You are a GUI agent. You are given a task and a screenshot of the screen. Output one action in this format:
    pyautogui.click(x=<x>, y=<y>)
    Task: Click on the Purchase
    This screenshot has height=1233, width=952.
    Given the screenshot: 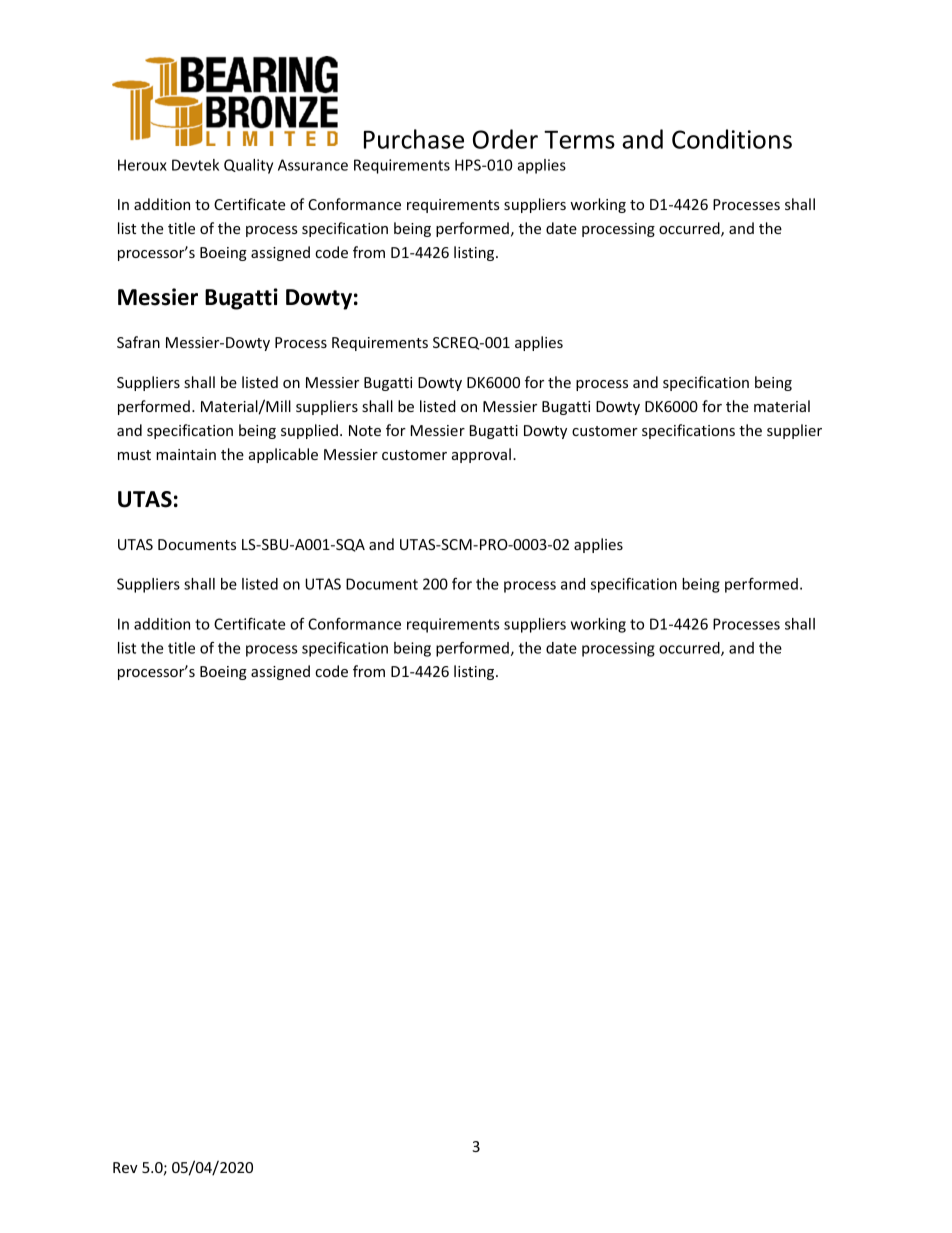 What is the action you would take?
    pyautogui.click(x=414, y=139)
